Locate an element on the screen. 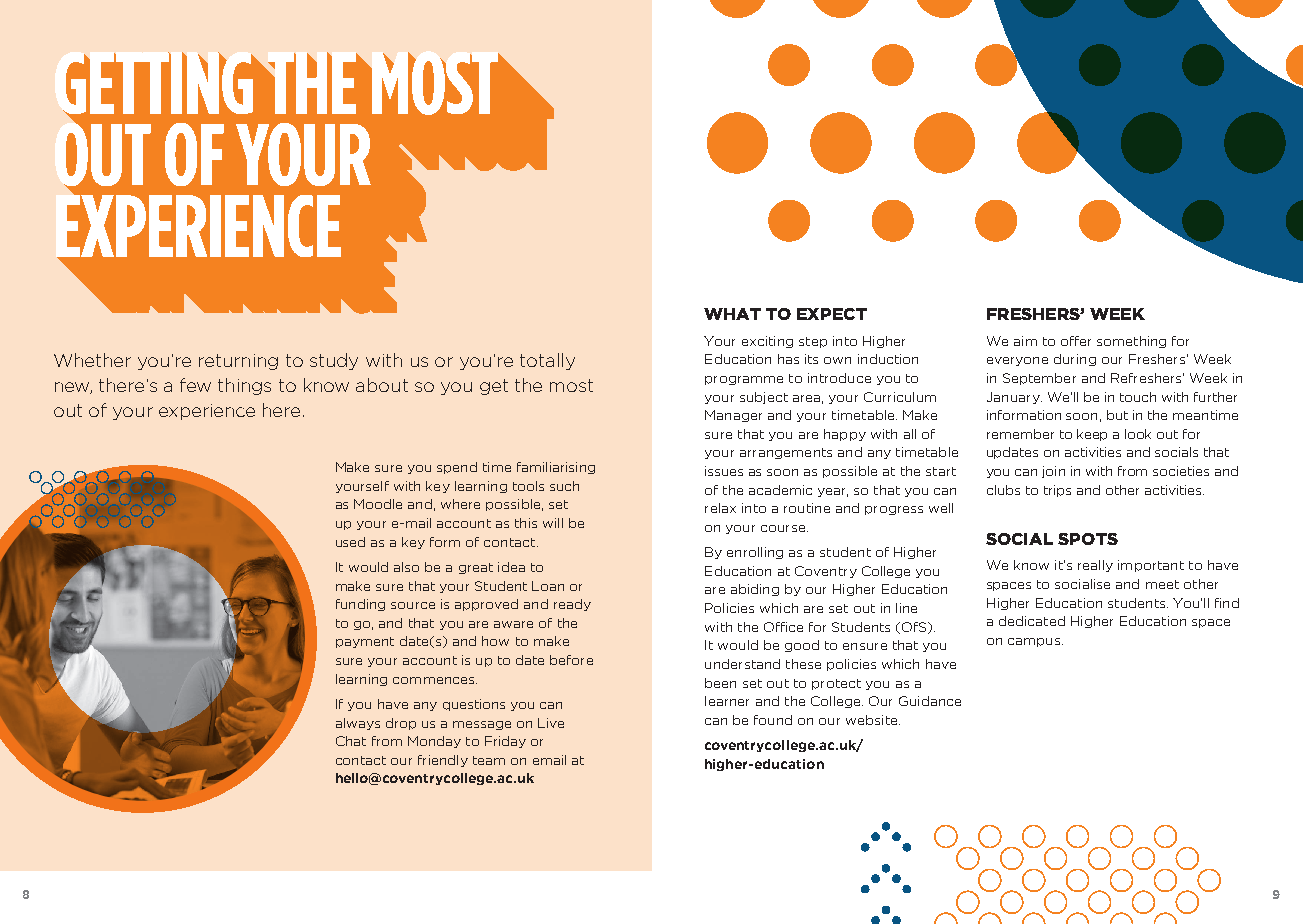 The width and height of the screenshot is (1303, 924). Friday is located at coordinates (505, 742).
